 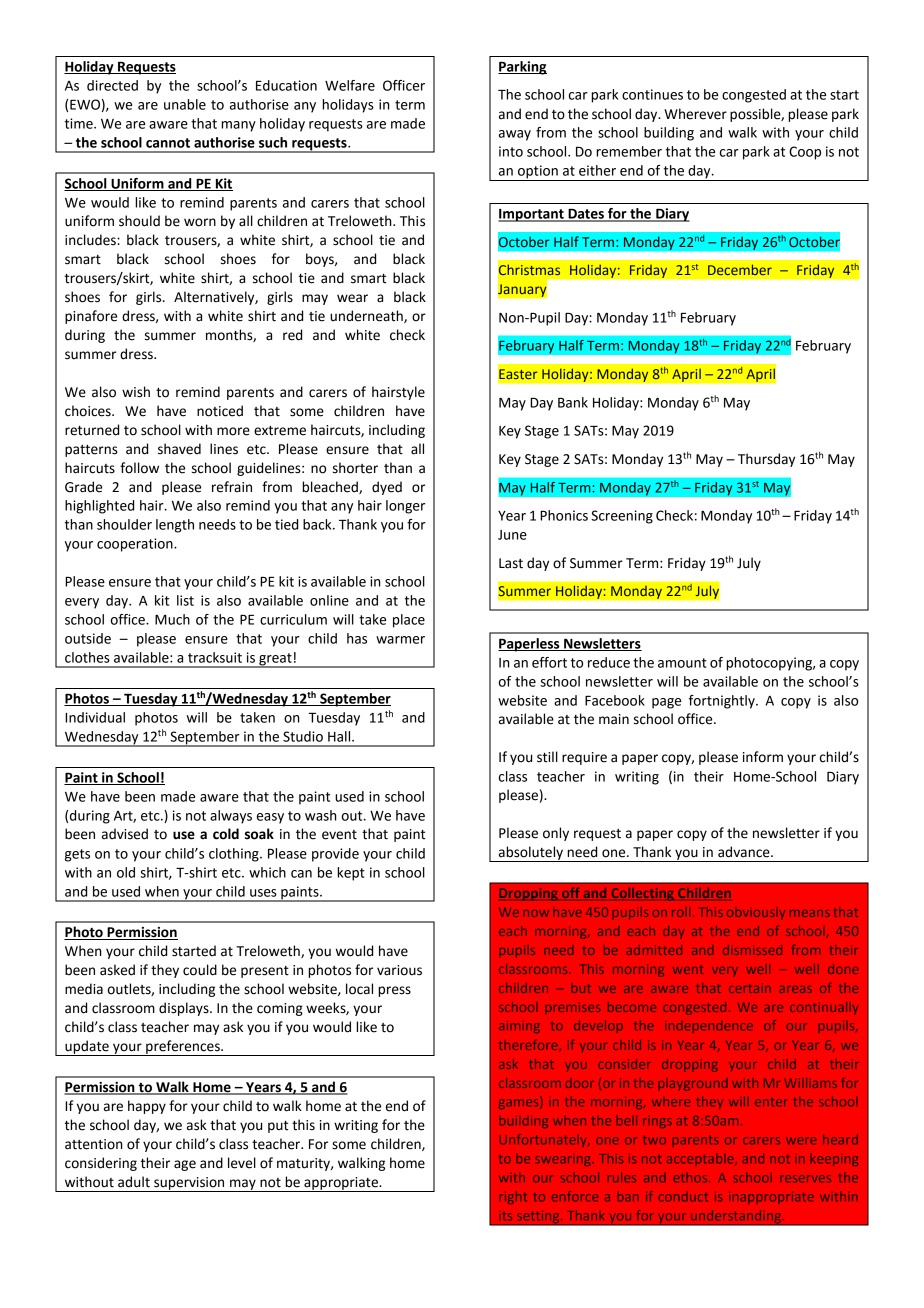 What do you see at coordinates (536, 913) in the document?
I see `now` at bounding box center [536, 913].
